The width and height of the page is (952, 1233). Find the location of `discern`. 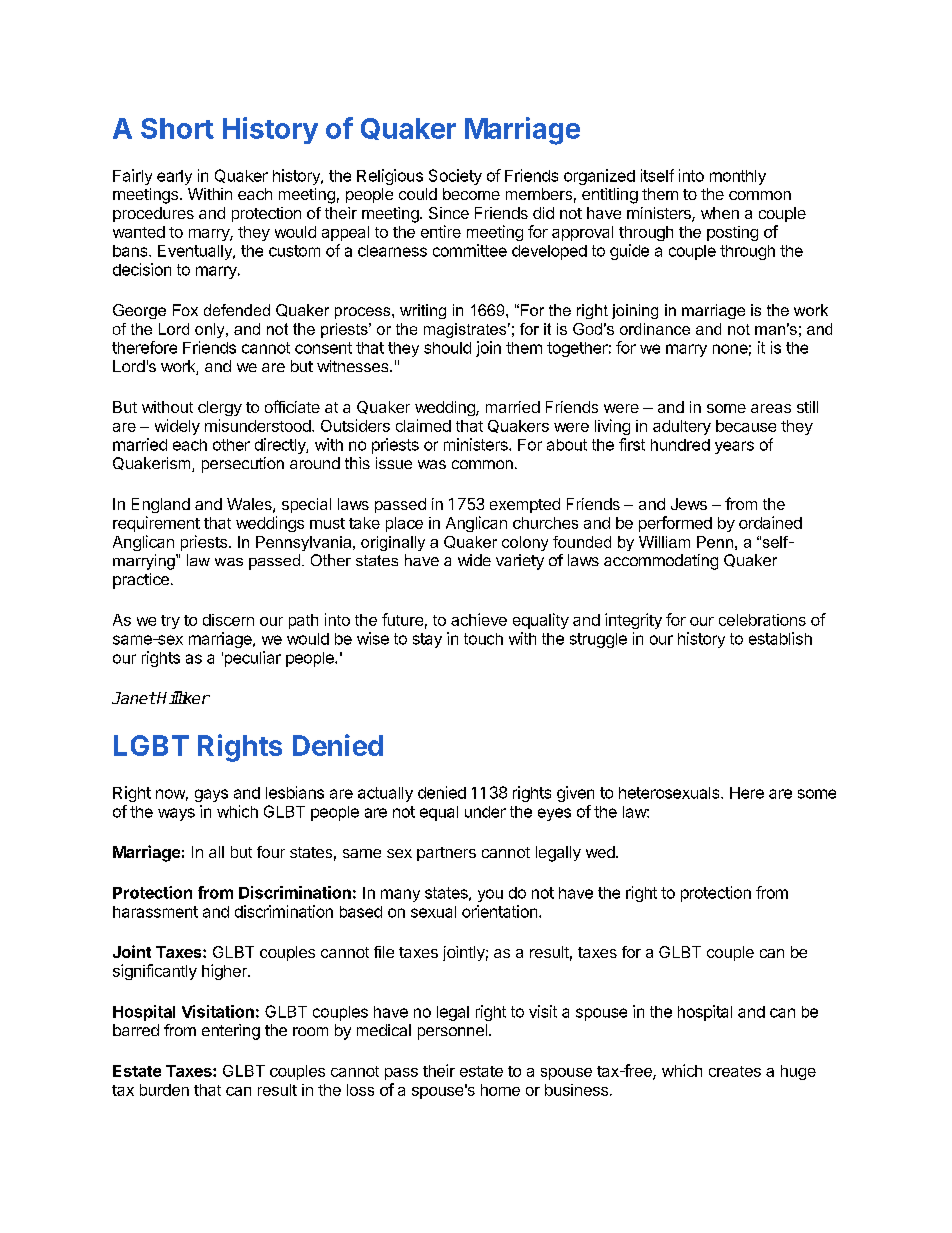

discern is located at coordinates (228, 620).
